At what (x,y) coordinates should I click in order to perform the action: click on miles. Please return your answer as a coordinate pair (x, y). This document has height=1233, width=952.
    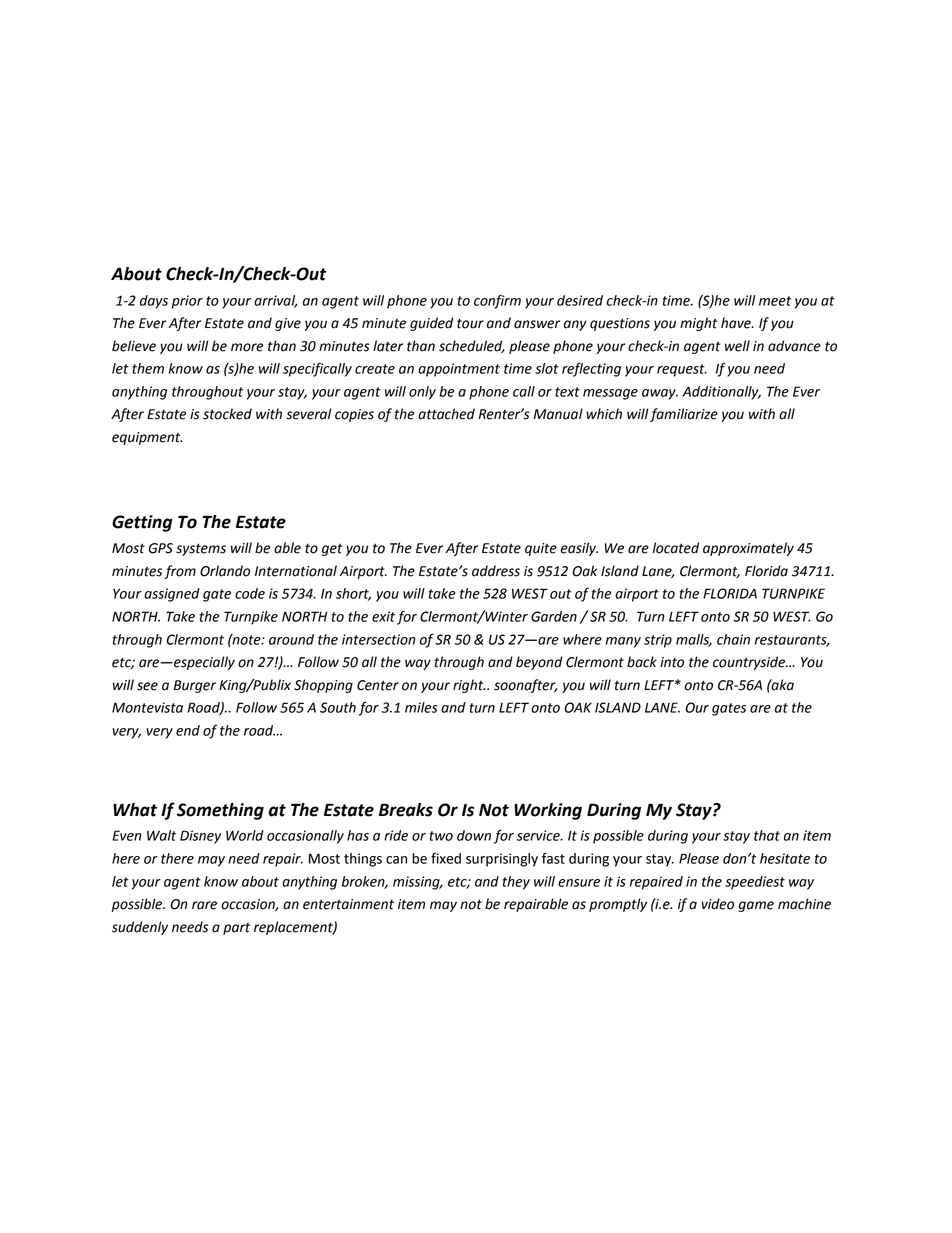
    Looking at the image, I should click on (421, 707).
